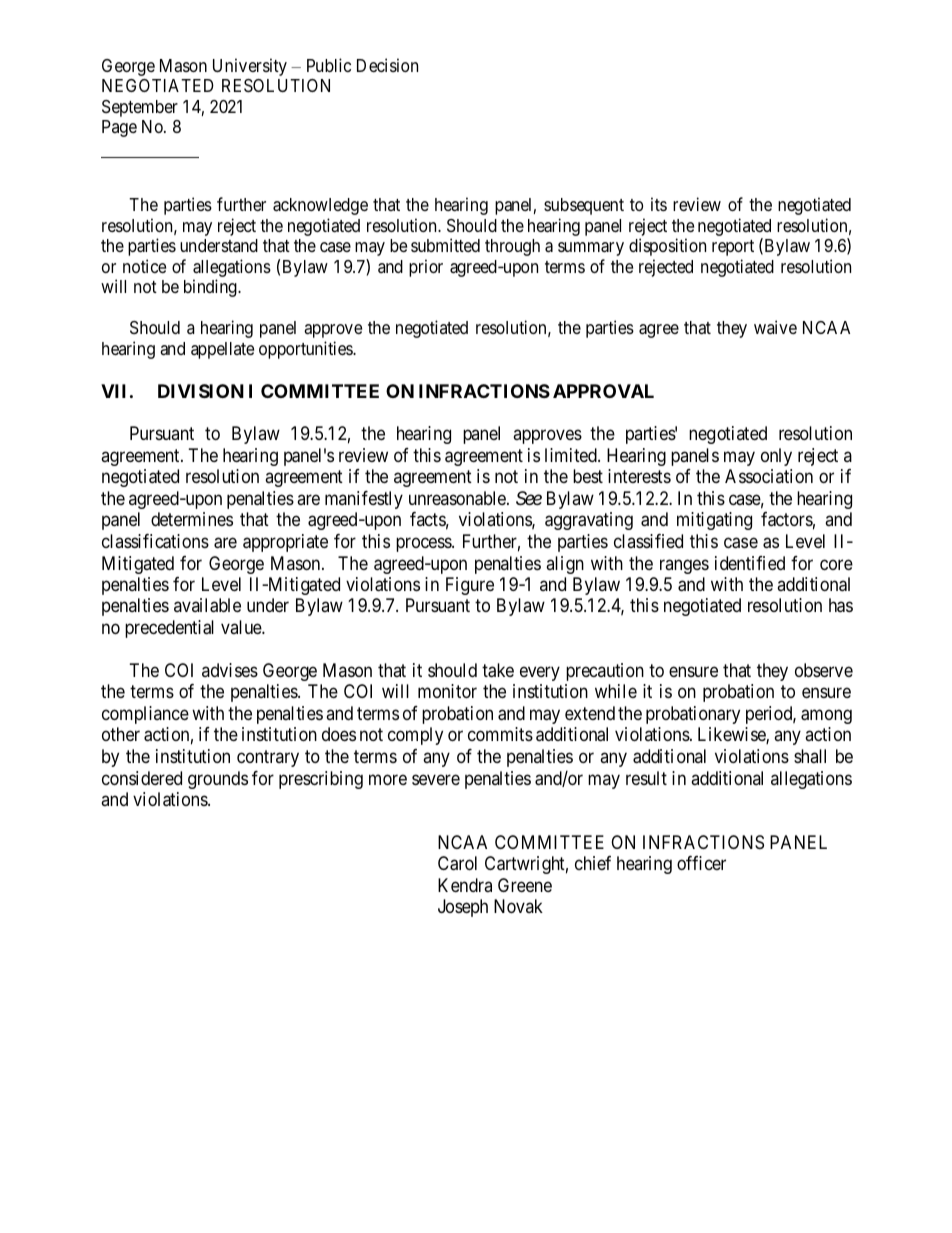 Image resolution: width=952 pixels, height=1233 pixels. Describe the element at coordinates (207, 605) in the image. I see `available` at that location.
